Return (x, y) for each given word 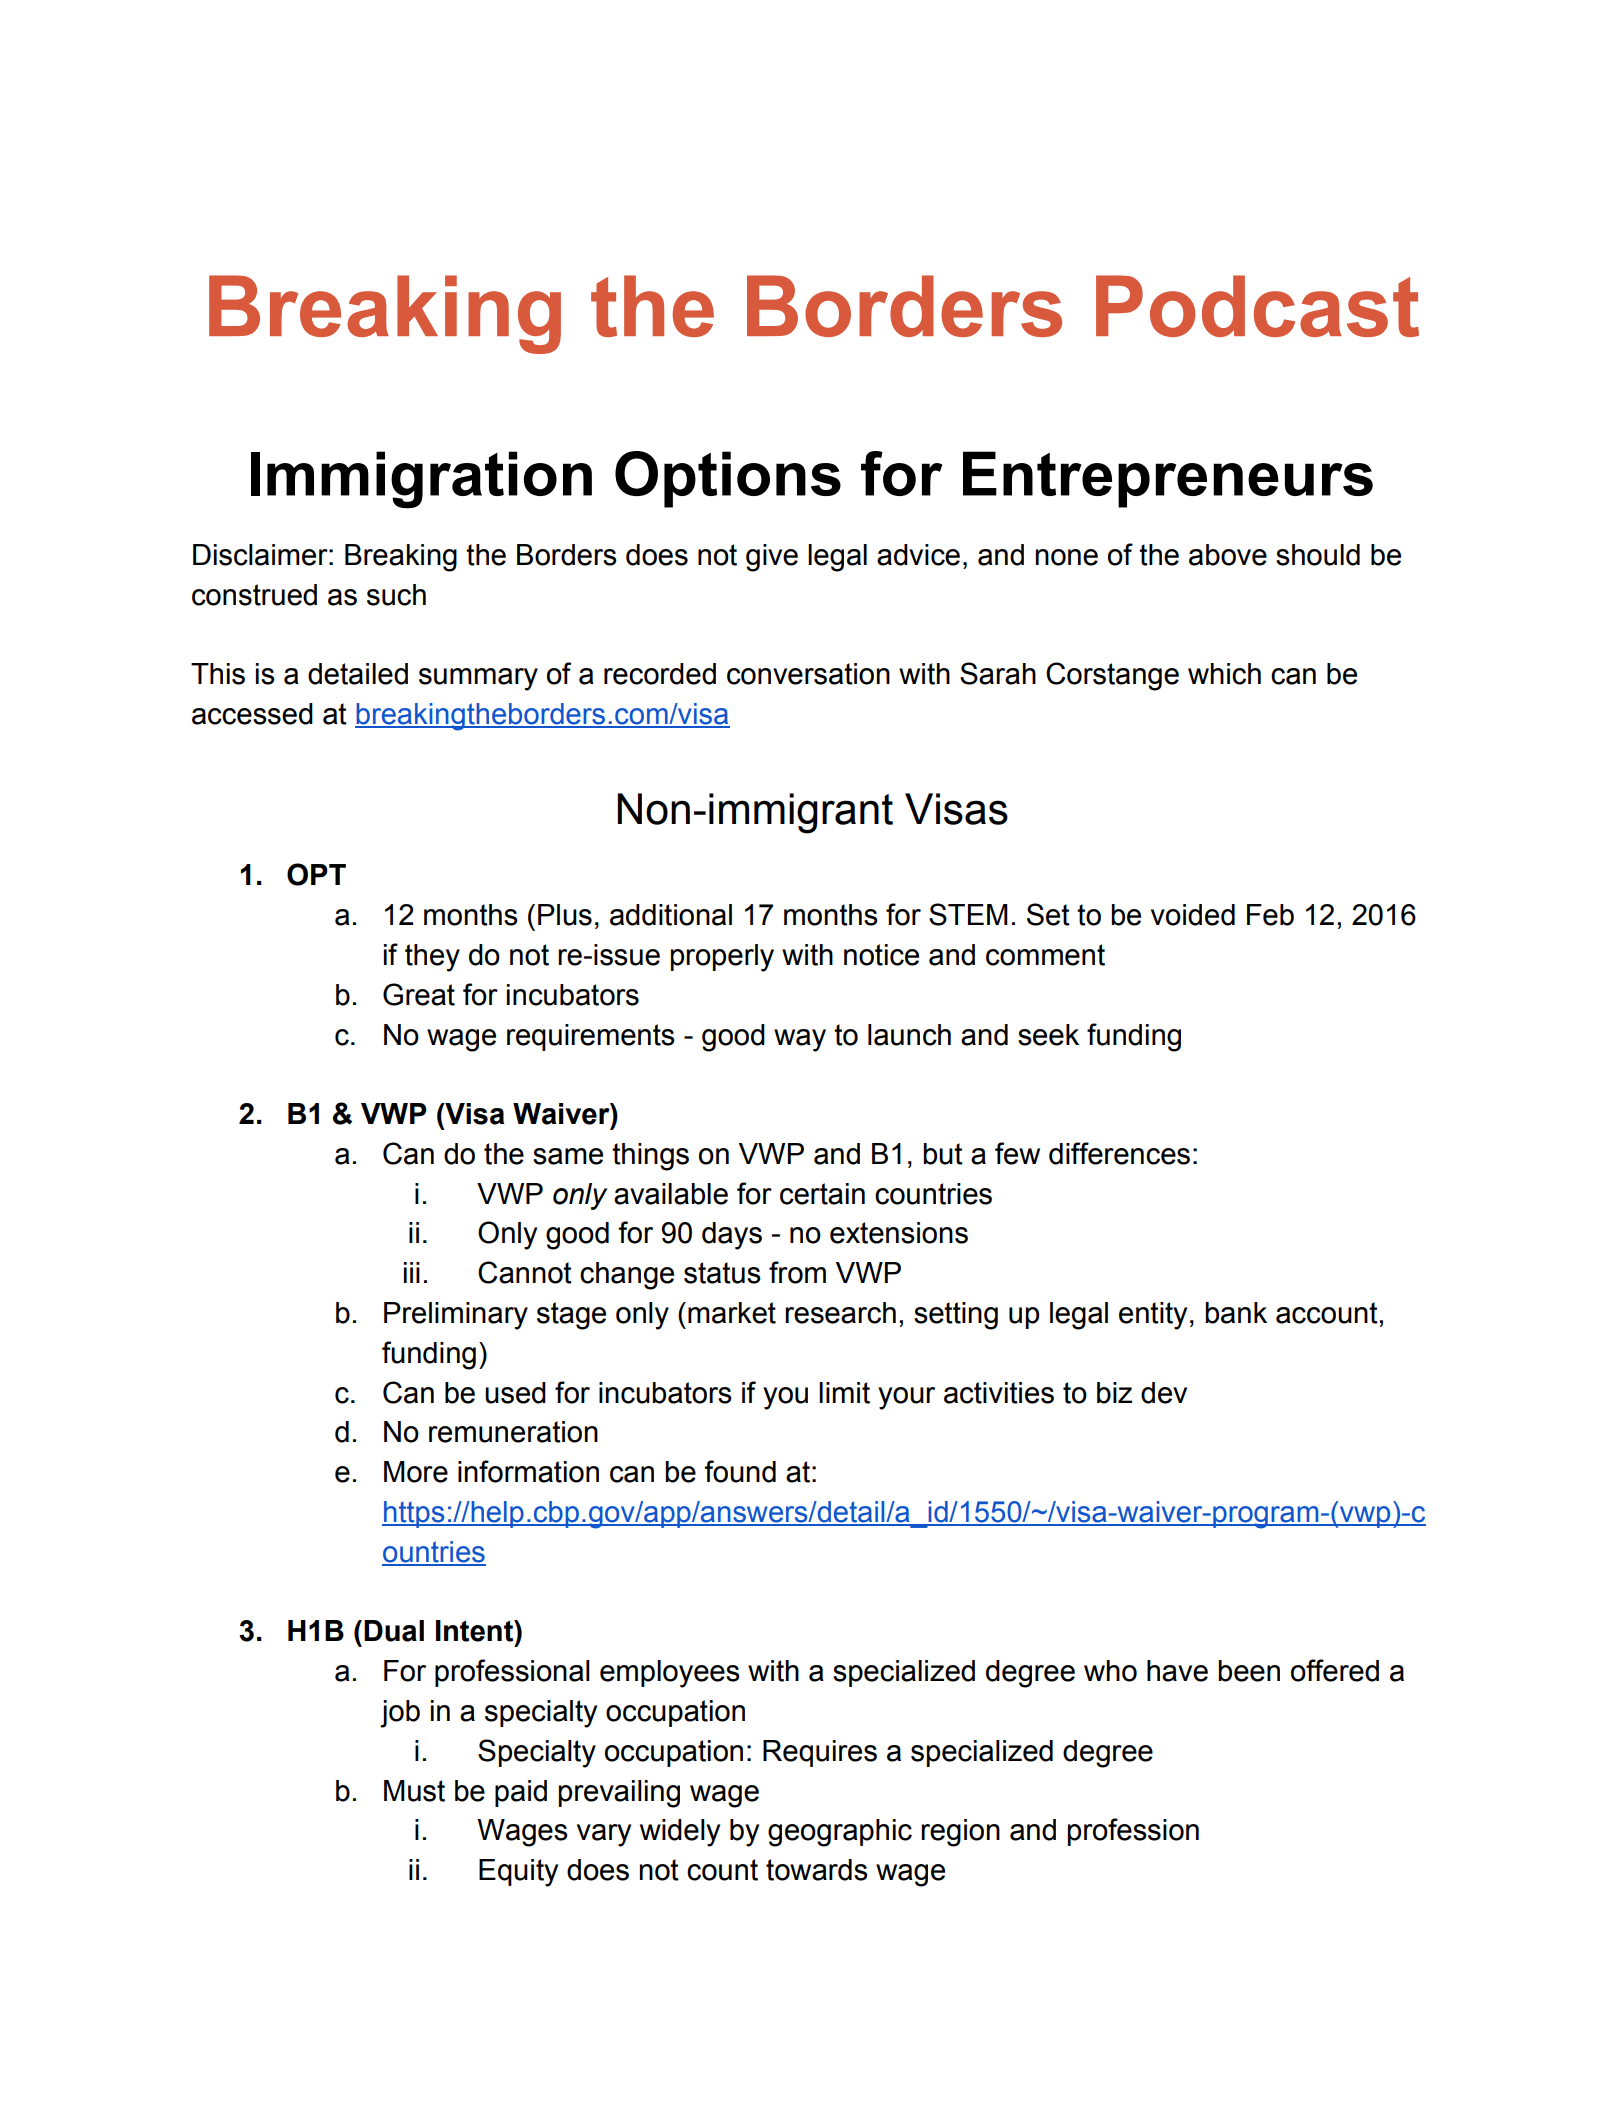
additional (671, 915)
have (1177, 1671)
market (732, 1313)
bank (1236, 1313)
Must (414, 1791)
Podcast (1257, 306)
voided (1193, 915)
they (432, 958)
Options (728, 479)
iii (412, 1272)
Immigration (421, 480)
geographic (840, 1833)
